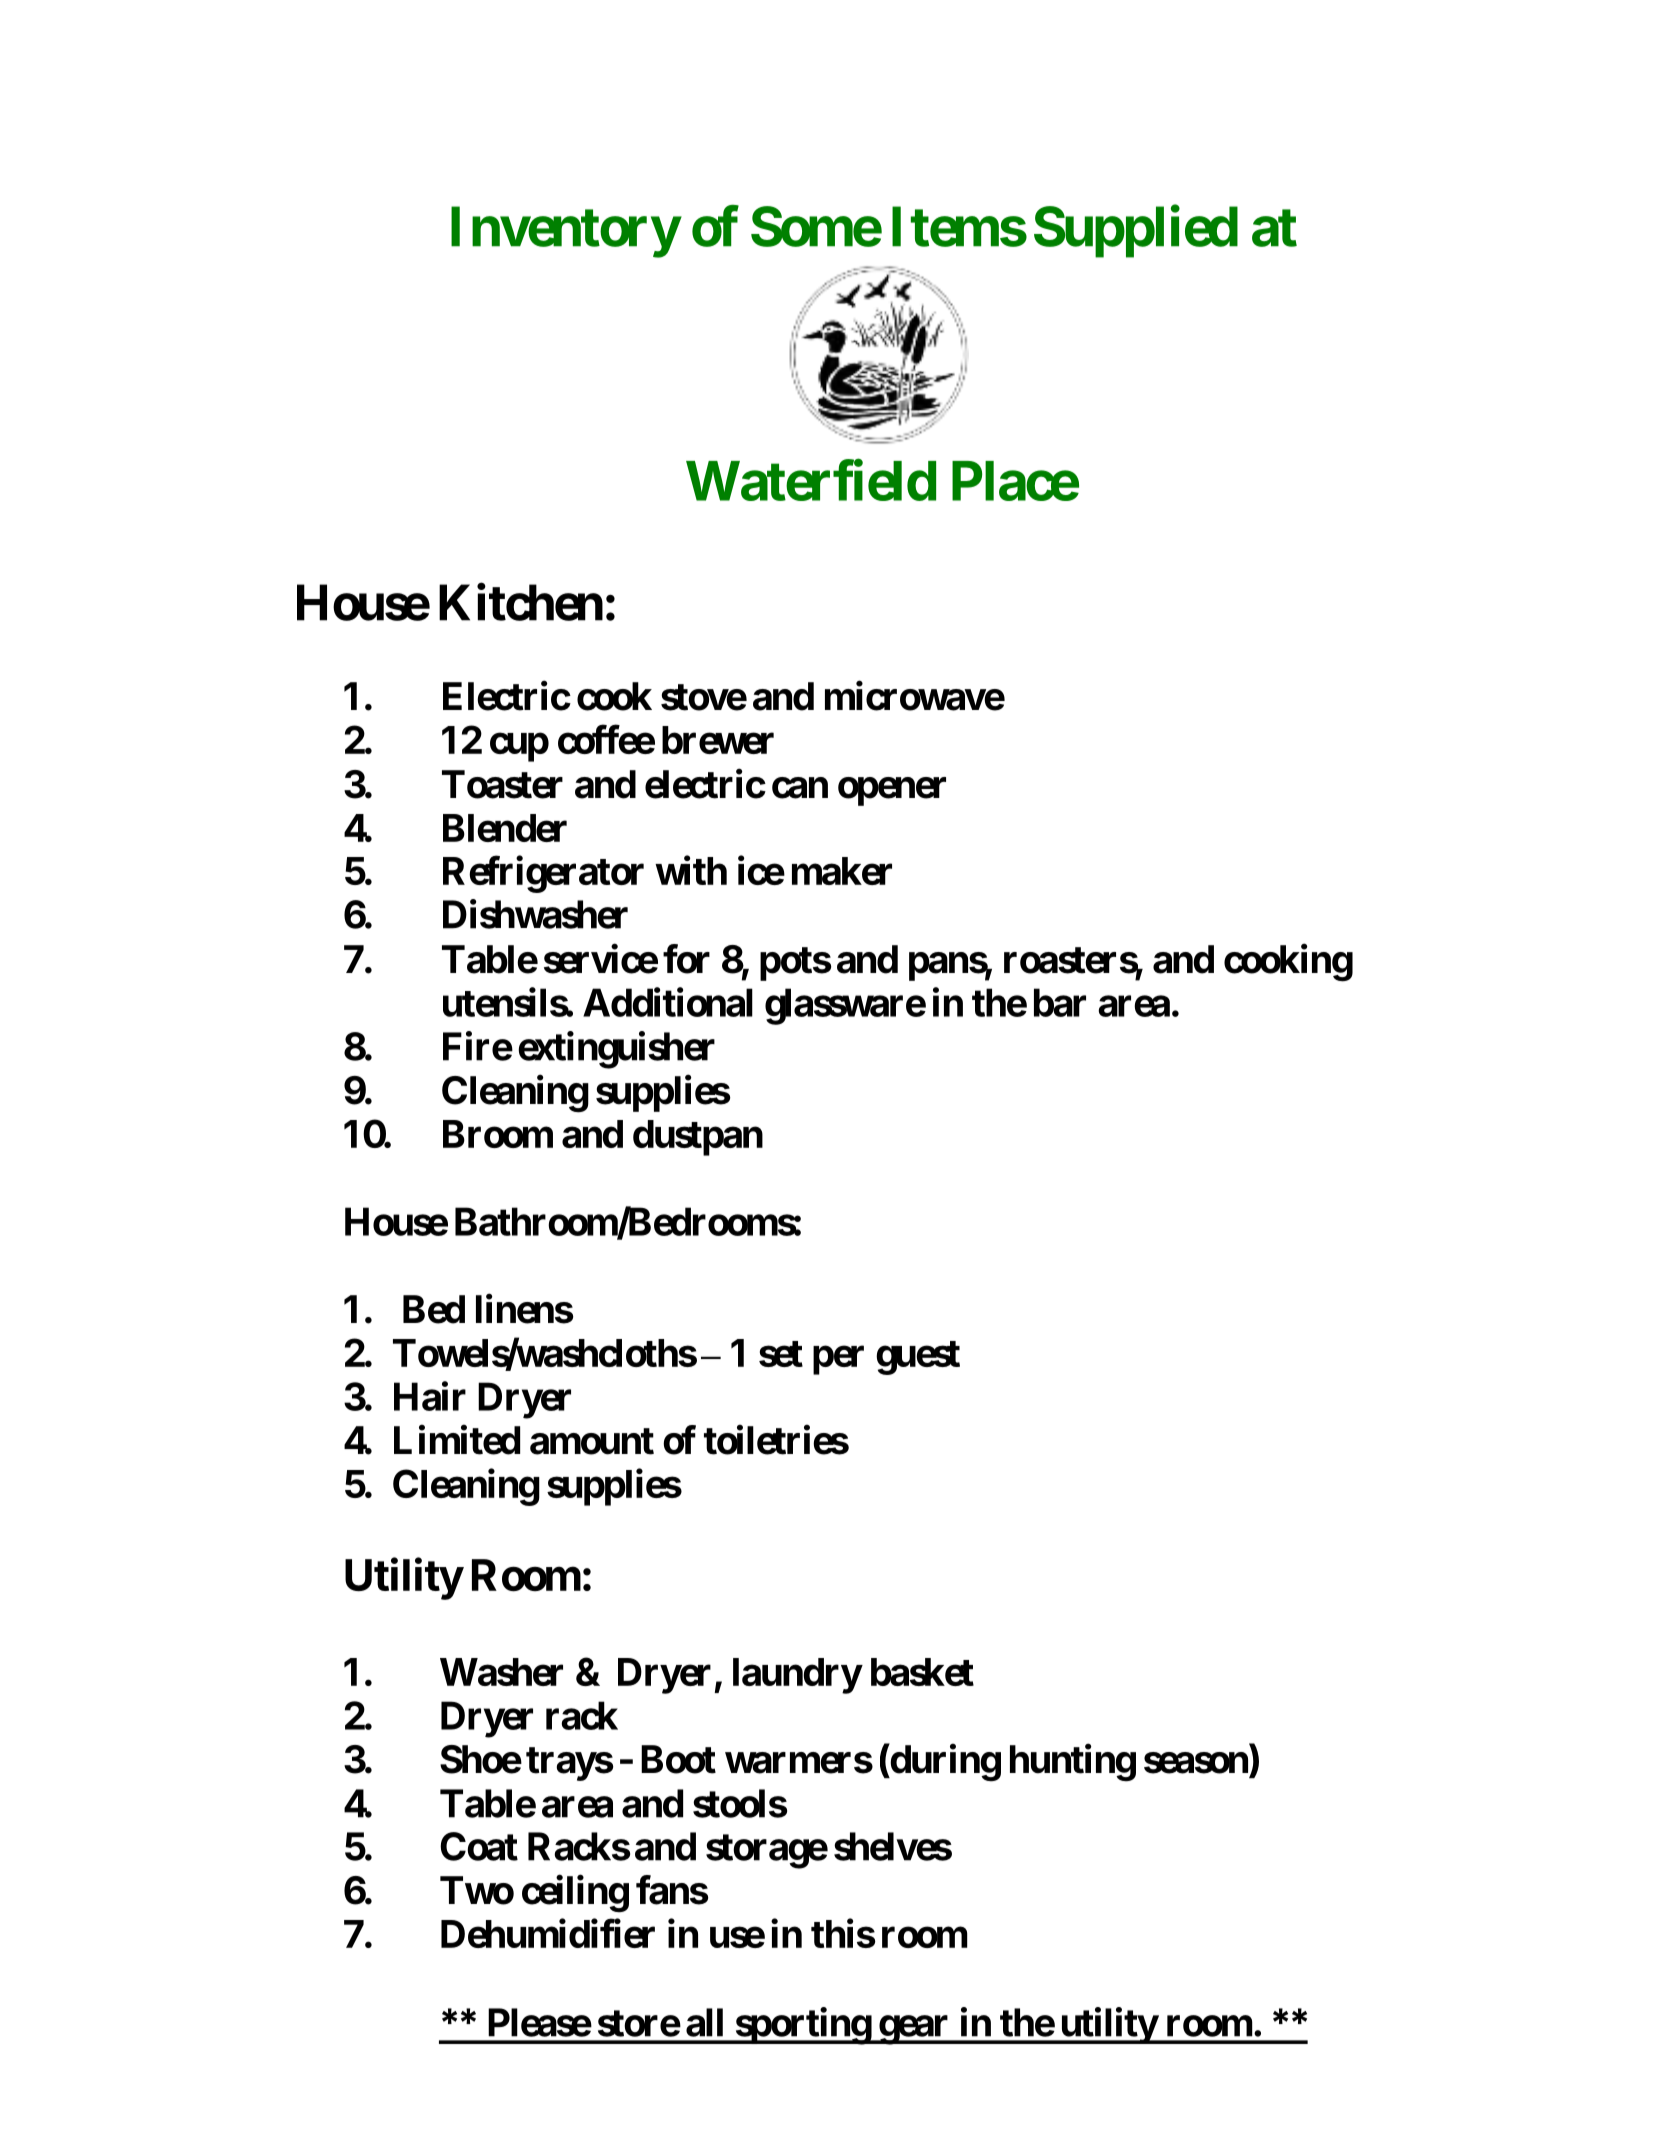  What do you see at coordinates (548, 1933) in the screenshot?
I see `Dehumidifier` at bounding box center [548, 1933].
